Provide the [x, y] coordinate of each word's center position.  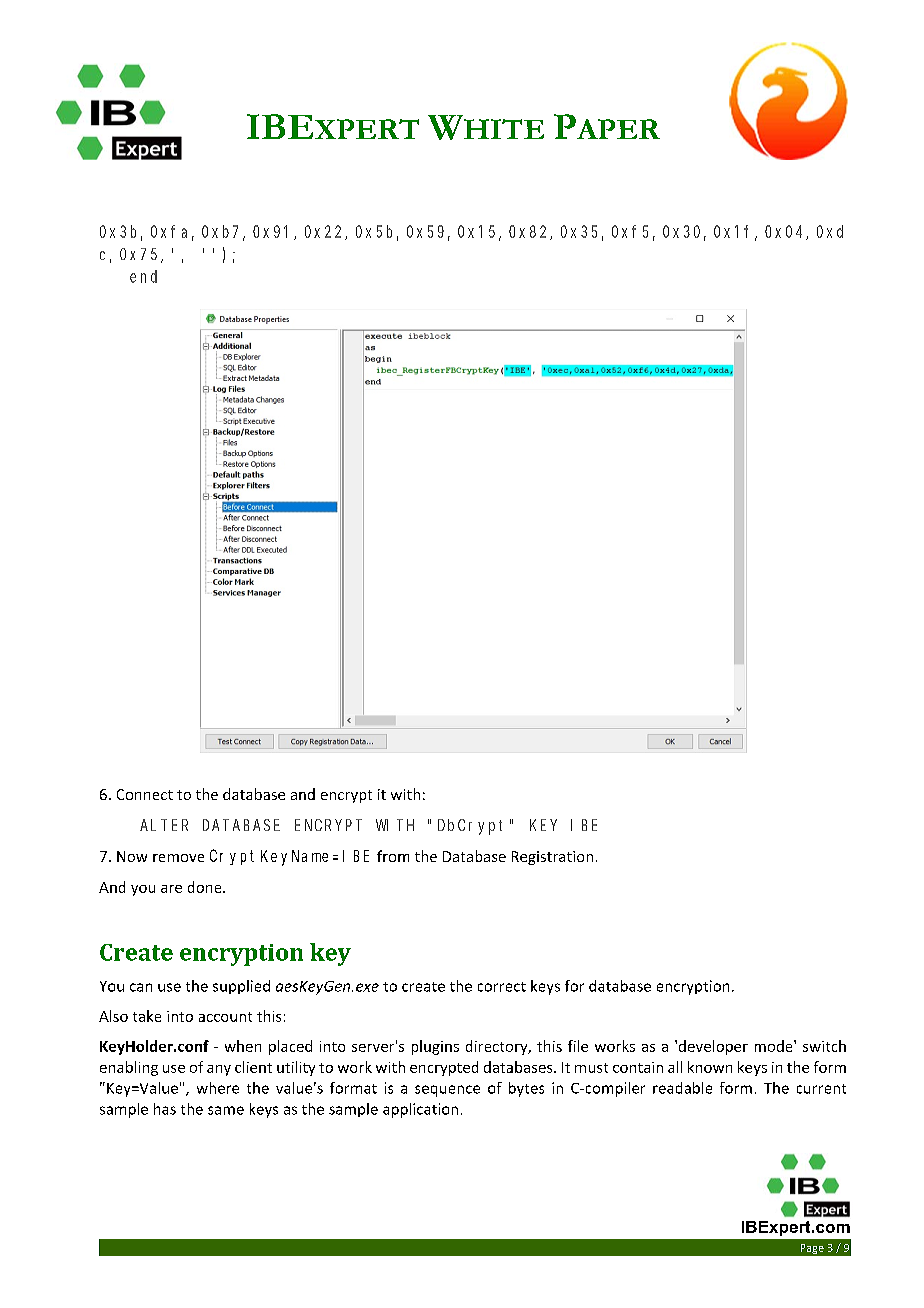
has [165, 1109]
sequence [447, 1091]
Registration [552, 858]
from [393, 856]
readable [682, 1088]
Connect [145, 794]
